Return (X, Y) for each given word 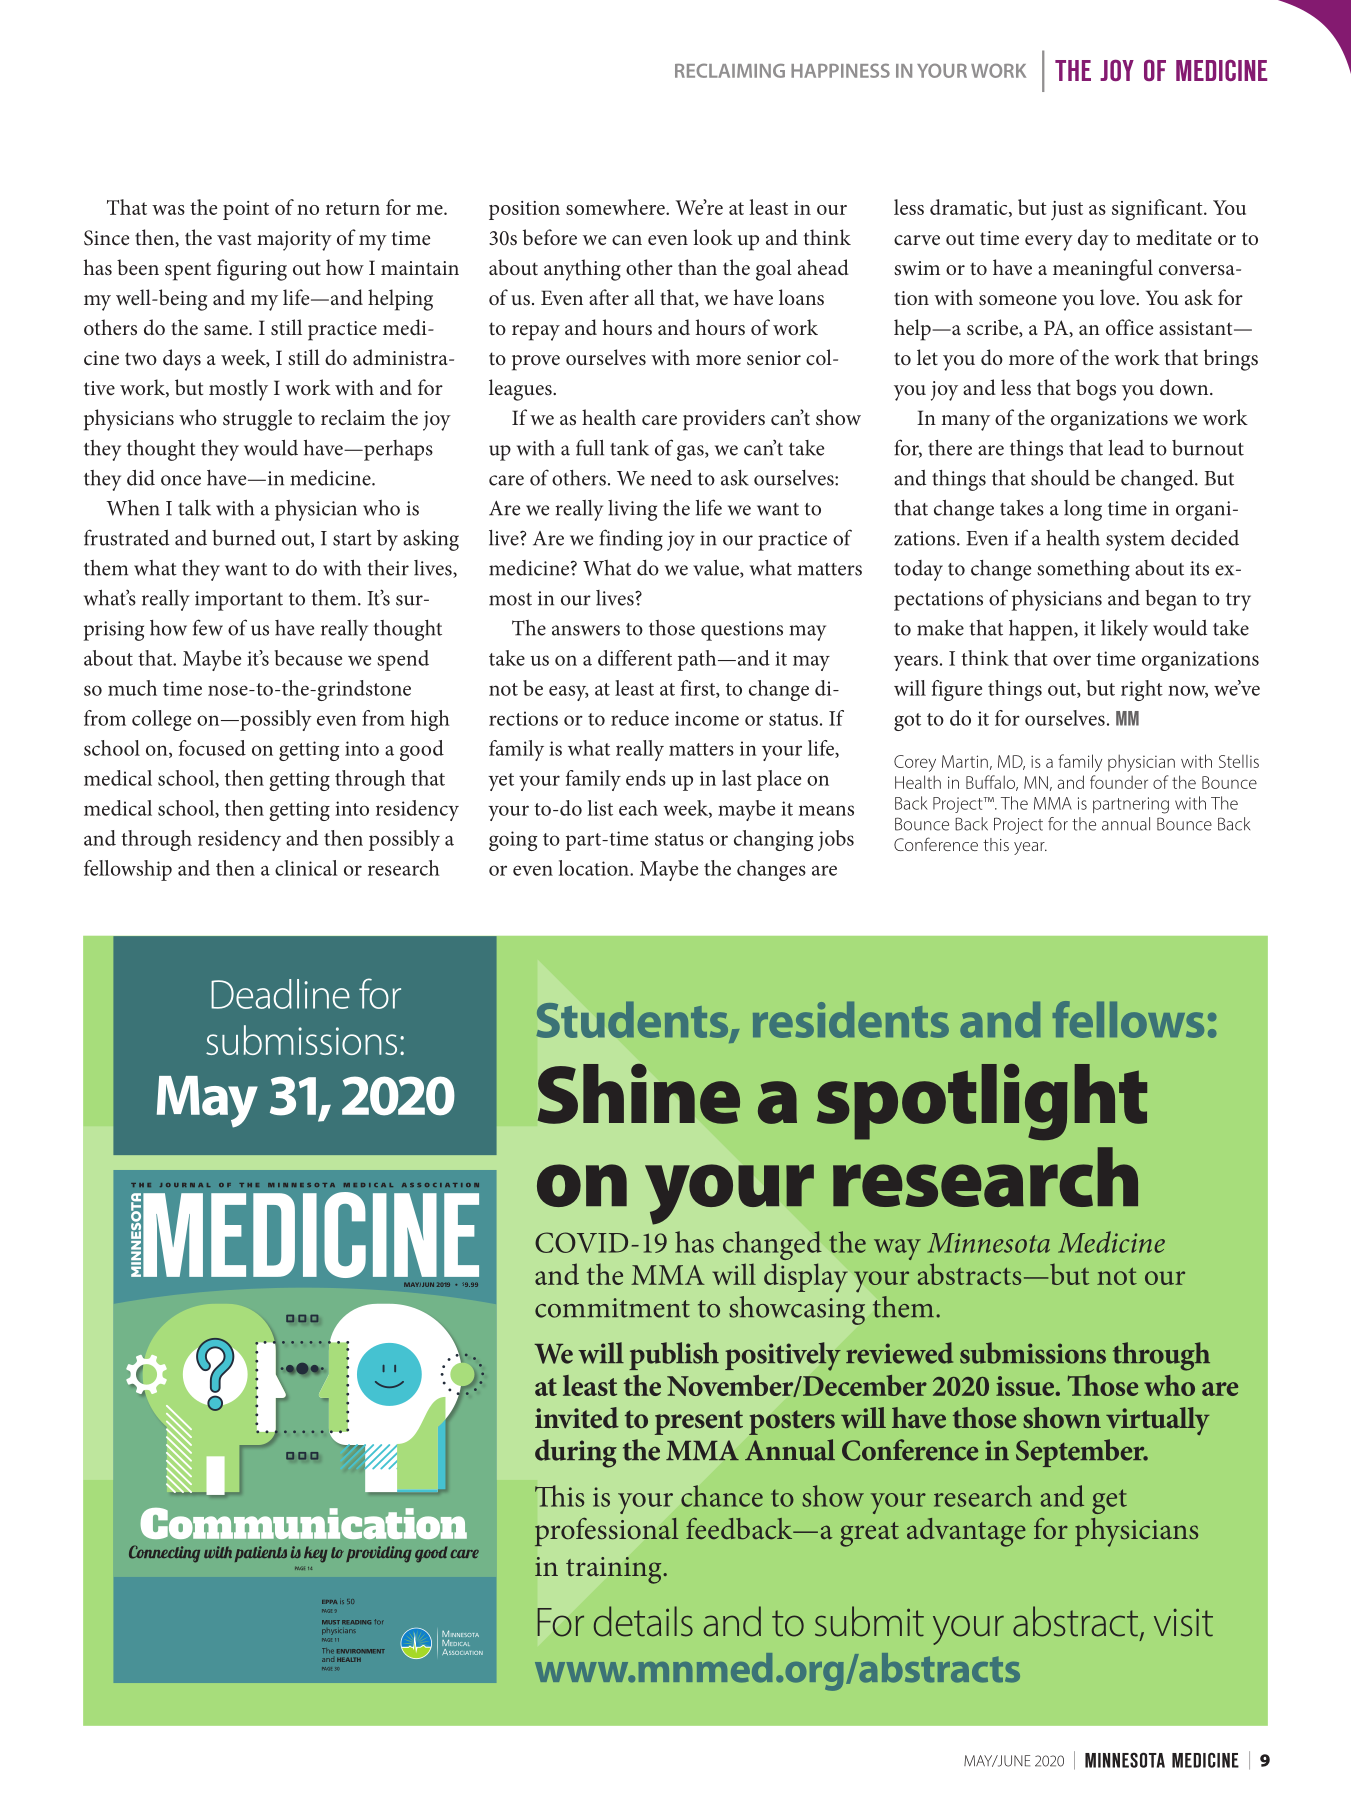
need (671, 478)
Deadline (280, 994)
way (897, 1249)
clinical (306, 868)
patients (261, 1554)
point (246, 210)
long (1083, 510)
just (1067, 210)
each (638, 808)
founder (1119, 782)
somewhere (616, 207)
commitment (612, 1308)
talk (194, 508)
